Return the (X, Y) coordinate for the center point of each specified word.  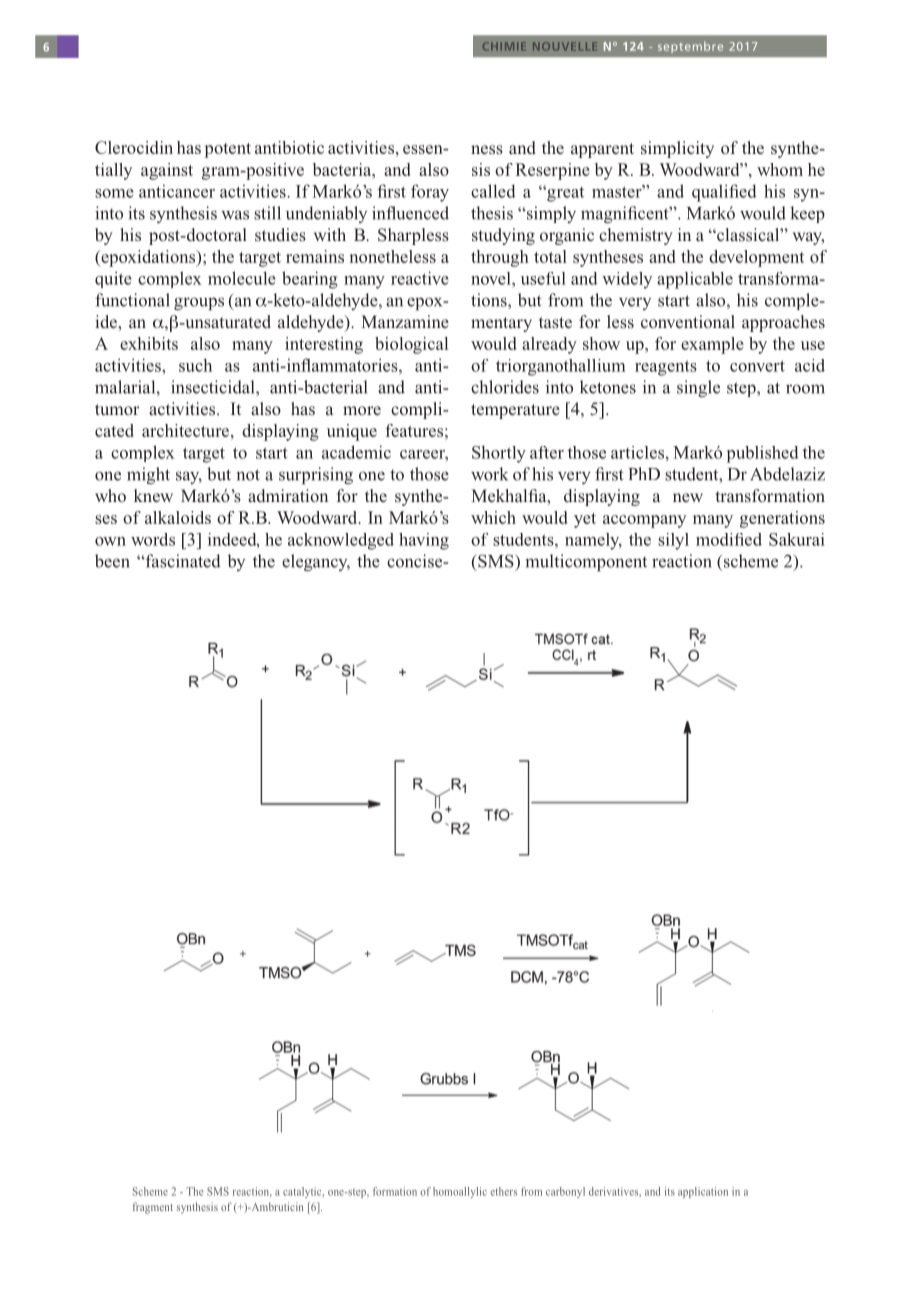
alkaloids (178, 517)
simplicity (677, 149)
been (112, 561)
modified (729, 539)
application (703, 1192)
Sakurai (797, 539)
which (493, 517)
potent (228, 150)
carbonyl (565, 1192)
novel (492, 278)
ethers (504, 1191)
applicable (695, 280)
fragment (153, 1208)
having (424, 541)
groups (199, 303)
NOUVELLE (565, 46)
